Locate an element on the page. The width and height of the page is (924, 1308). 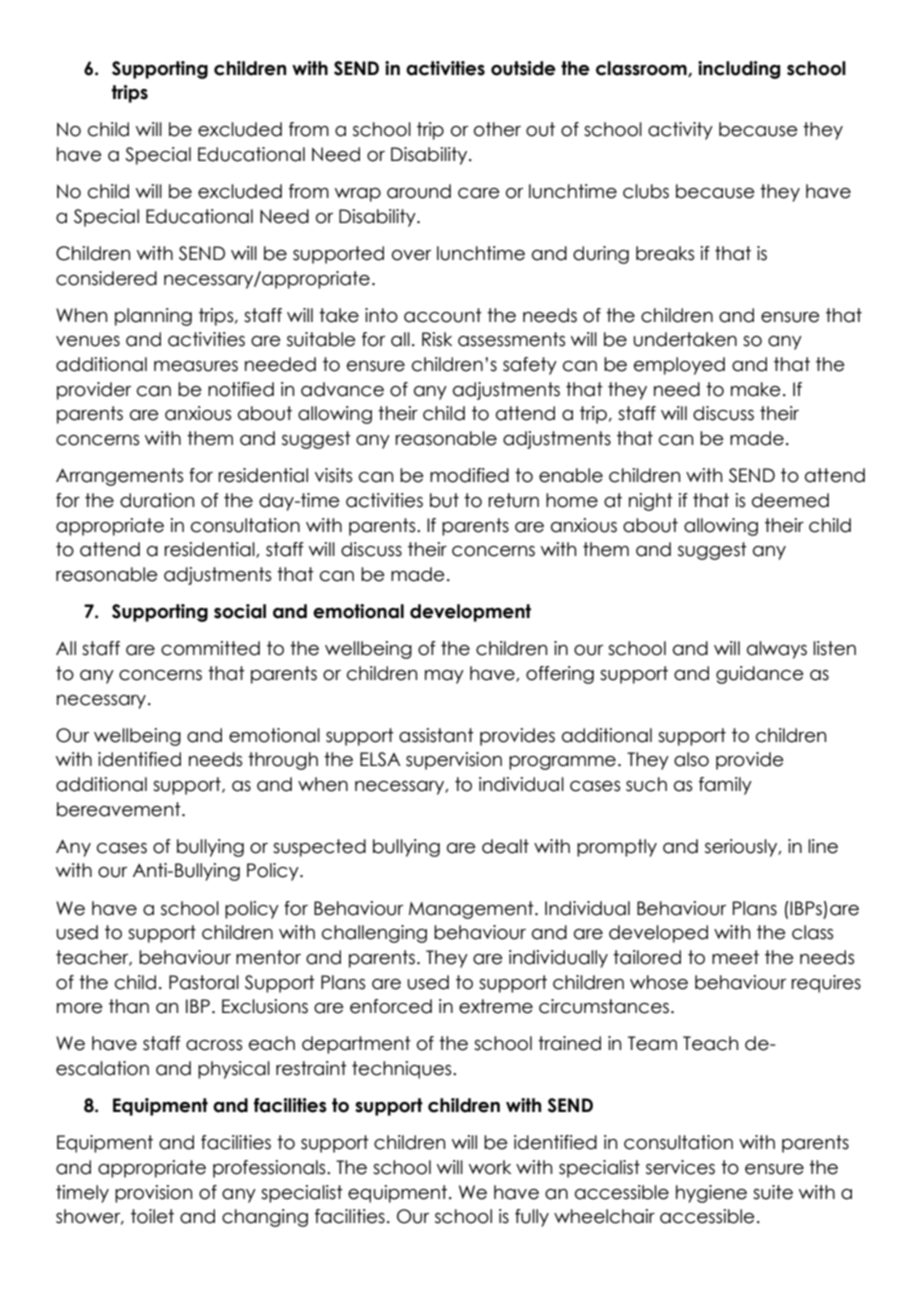
deemed is located at coordinates (790, 500).
